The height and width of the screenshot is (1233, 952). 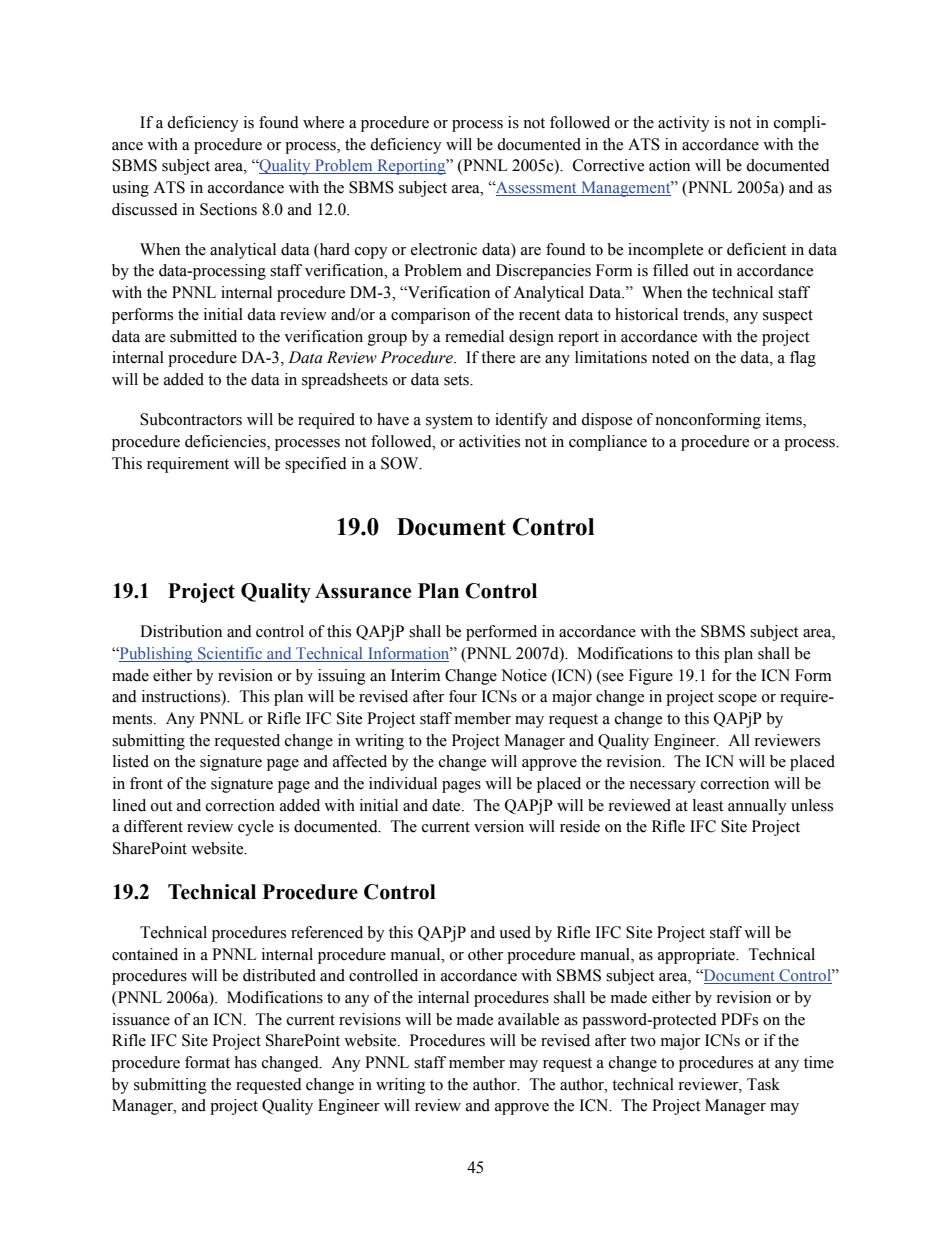 I want to click on deficiencies, so click(x=226, y=442).
